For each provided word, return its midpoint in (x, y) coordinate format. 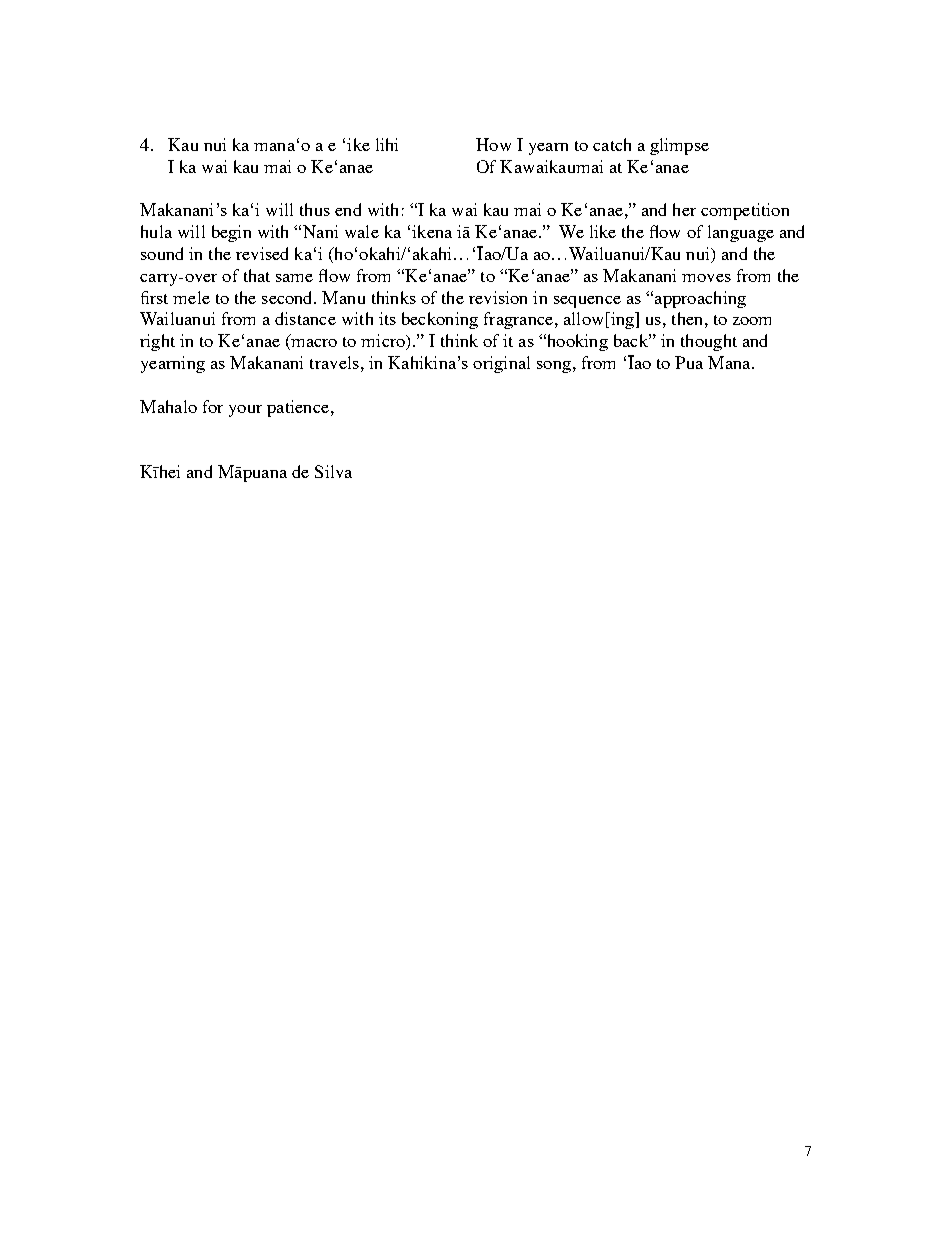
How (493, 144)
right (157, 342)
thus (315, 209)
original (501, 364)
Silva (333, 471)
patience (298, 408)
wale (362, 231)
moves (706, 278)
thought (709, 342)
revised (262, 253)
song (554, 367)
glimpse (679, 146)
